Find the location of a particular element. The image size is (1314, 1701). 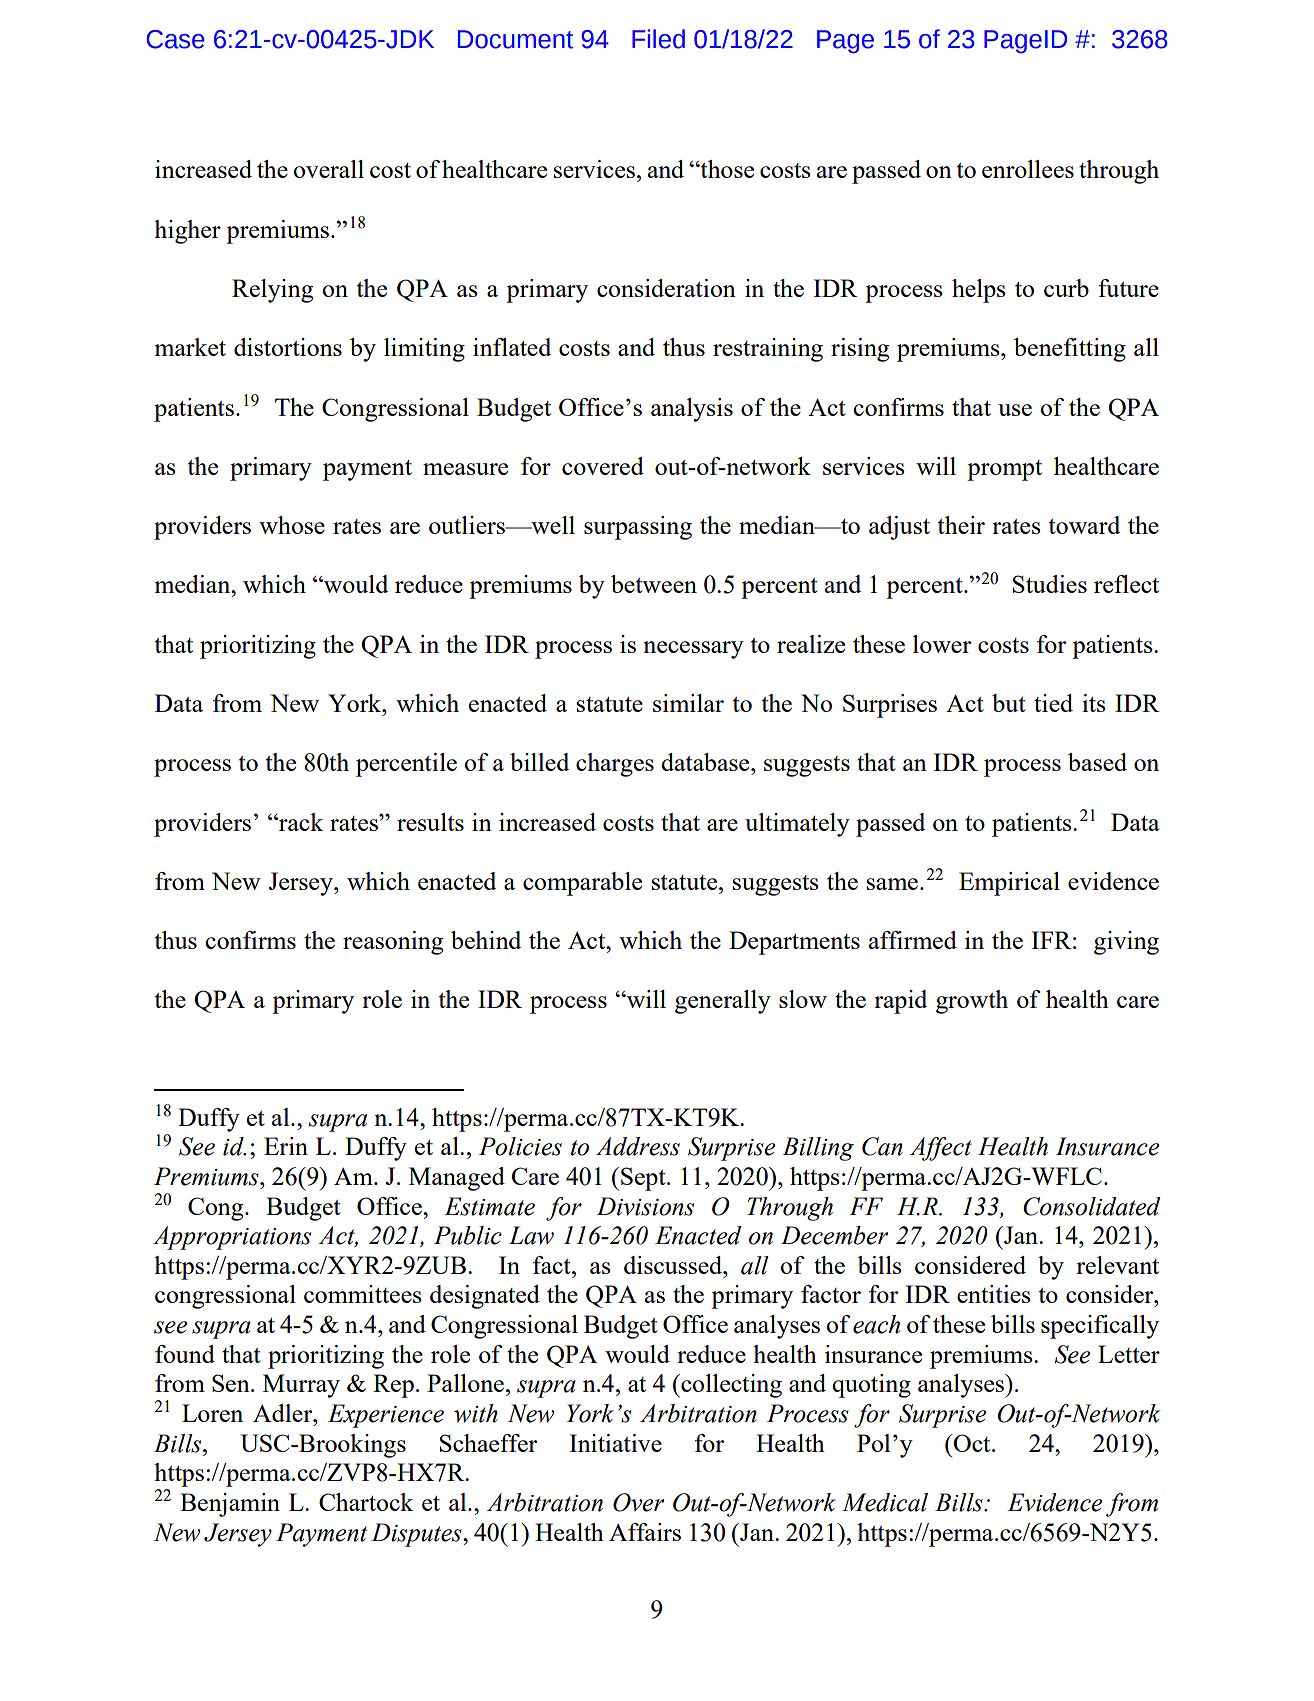

Appropriations is located at coordinates (232, 1238).
